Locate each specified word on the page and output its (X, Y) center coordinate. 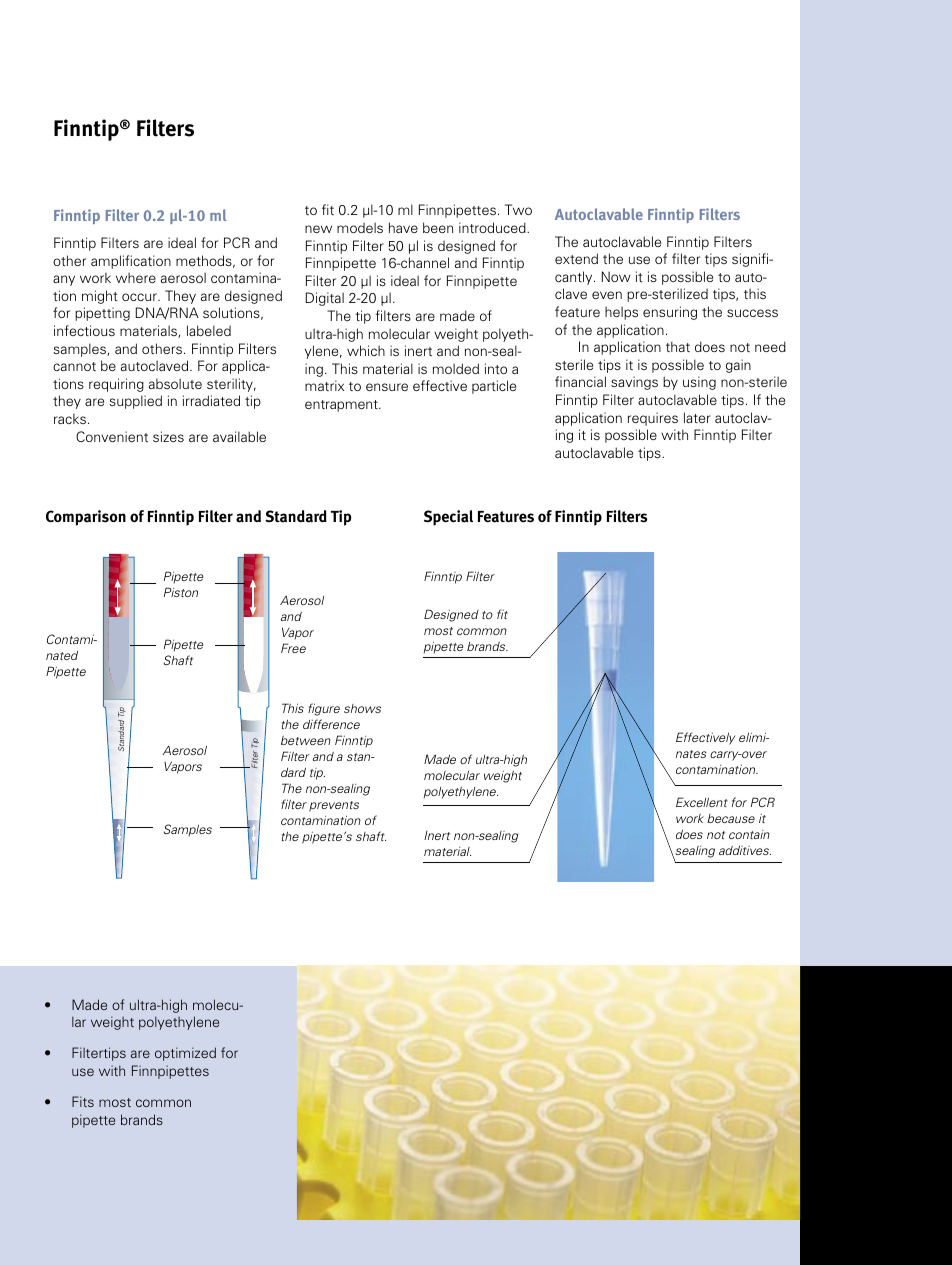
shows (362, 708)
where (136, 277)
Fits (83, 1101)
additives (745, 850)
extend (576, 258)
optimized (185, 1054)
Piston (181, 592)
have (403, 227)
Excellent (702, 802)
